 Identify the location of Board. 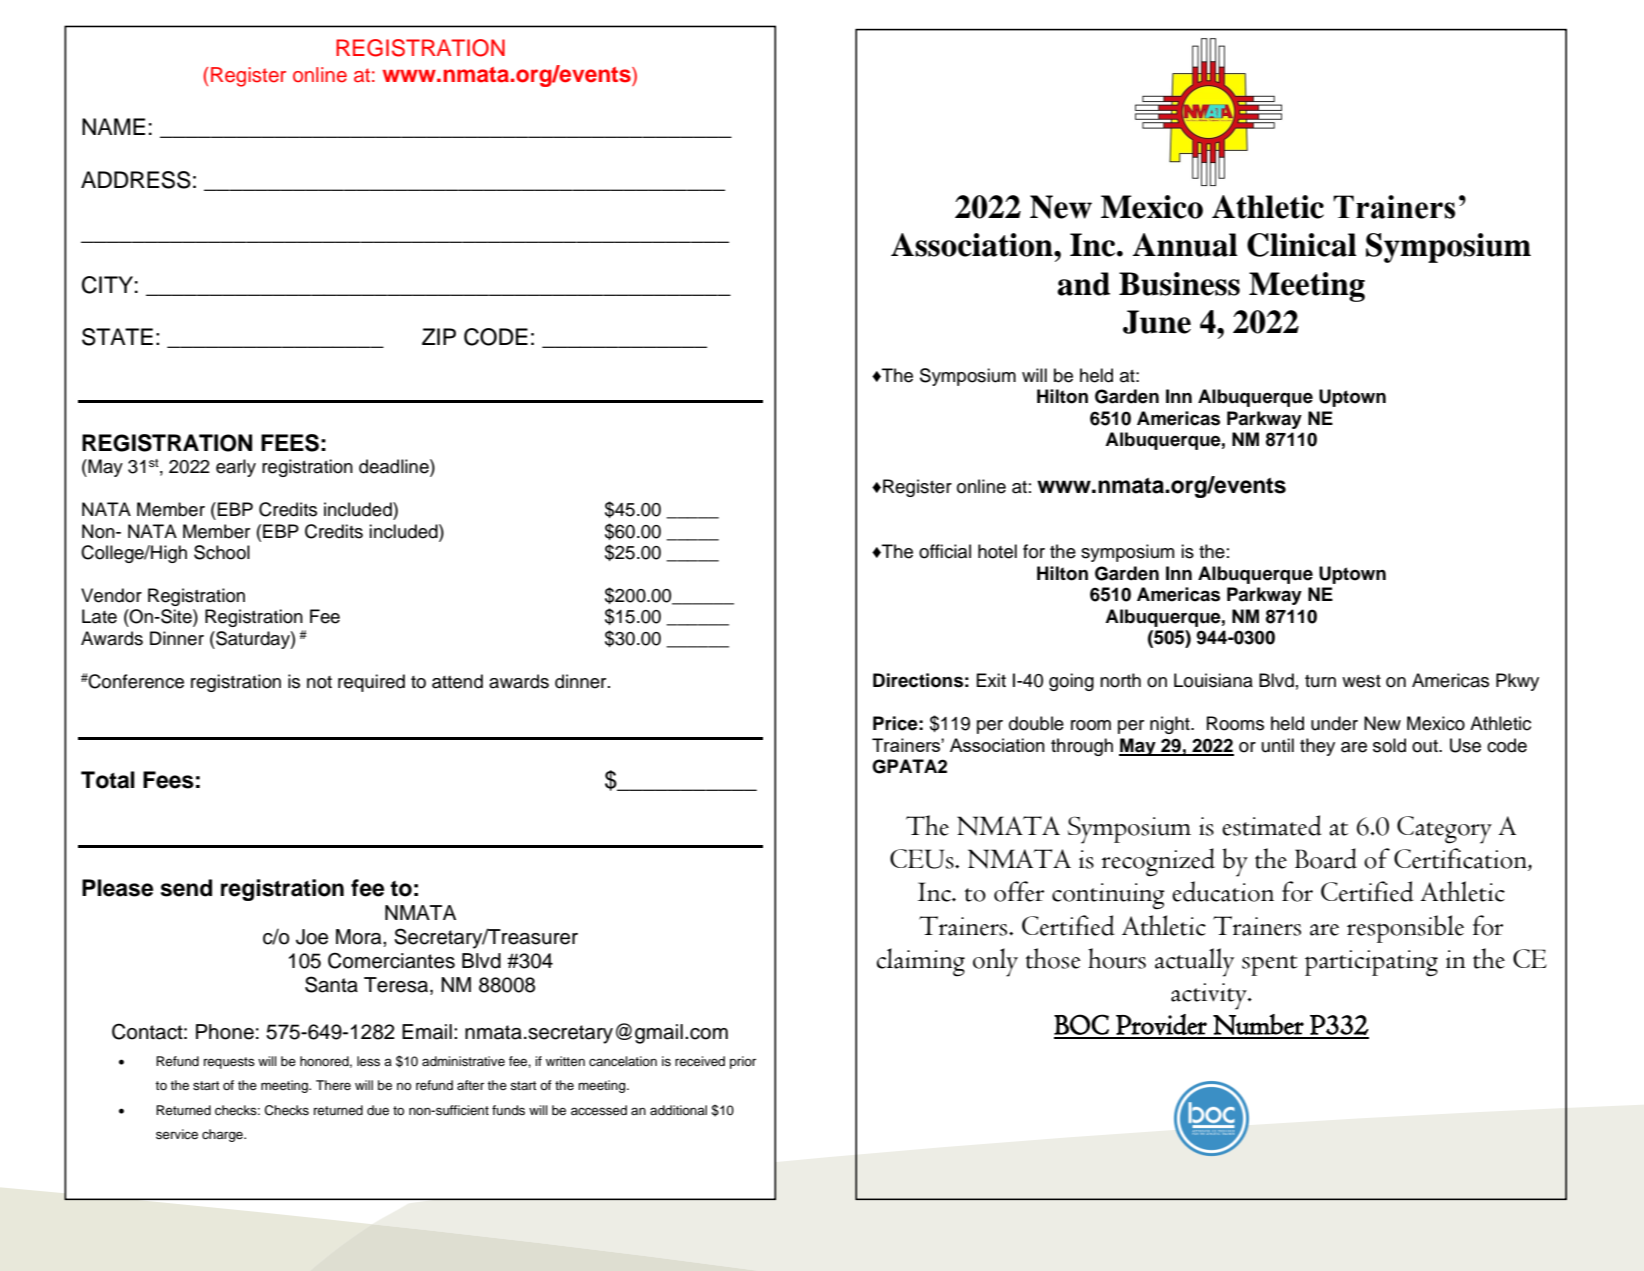
(1326, 858).
